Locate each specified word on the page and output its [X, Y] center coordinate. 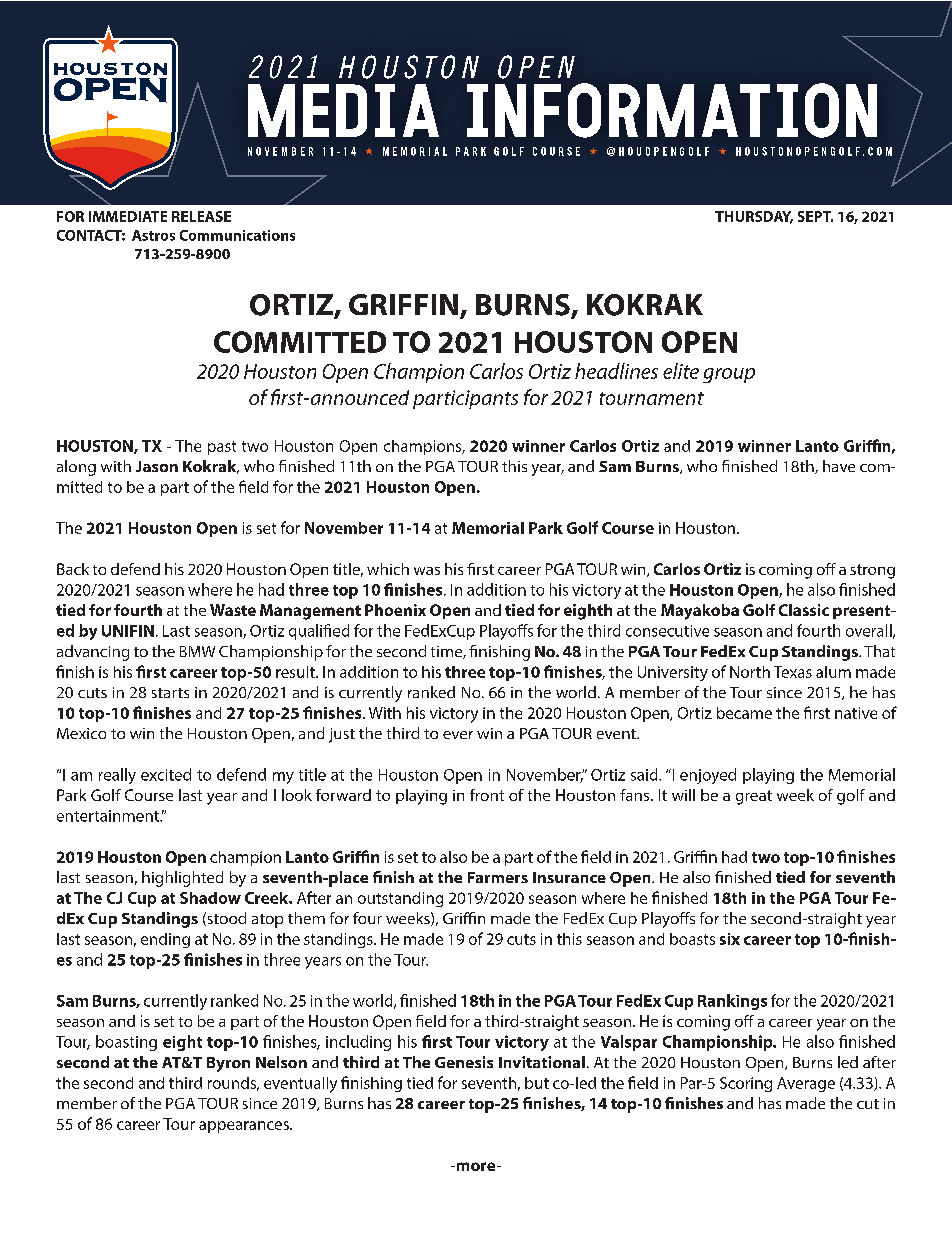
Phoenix [395, 610]
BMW [197, 651]
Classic [804, 610]
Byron [228, 1064]
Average [806, 1084]
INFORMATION [672, 110]
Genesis [464, 1062]
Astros [153, 235]
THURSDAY [754, 217]
